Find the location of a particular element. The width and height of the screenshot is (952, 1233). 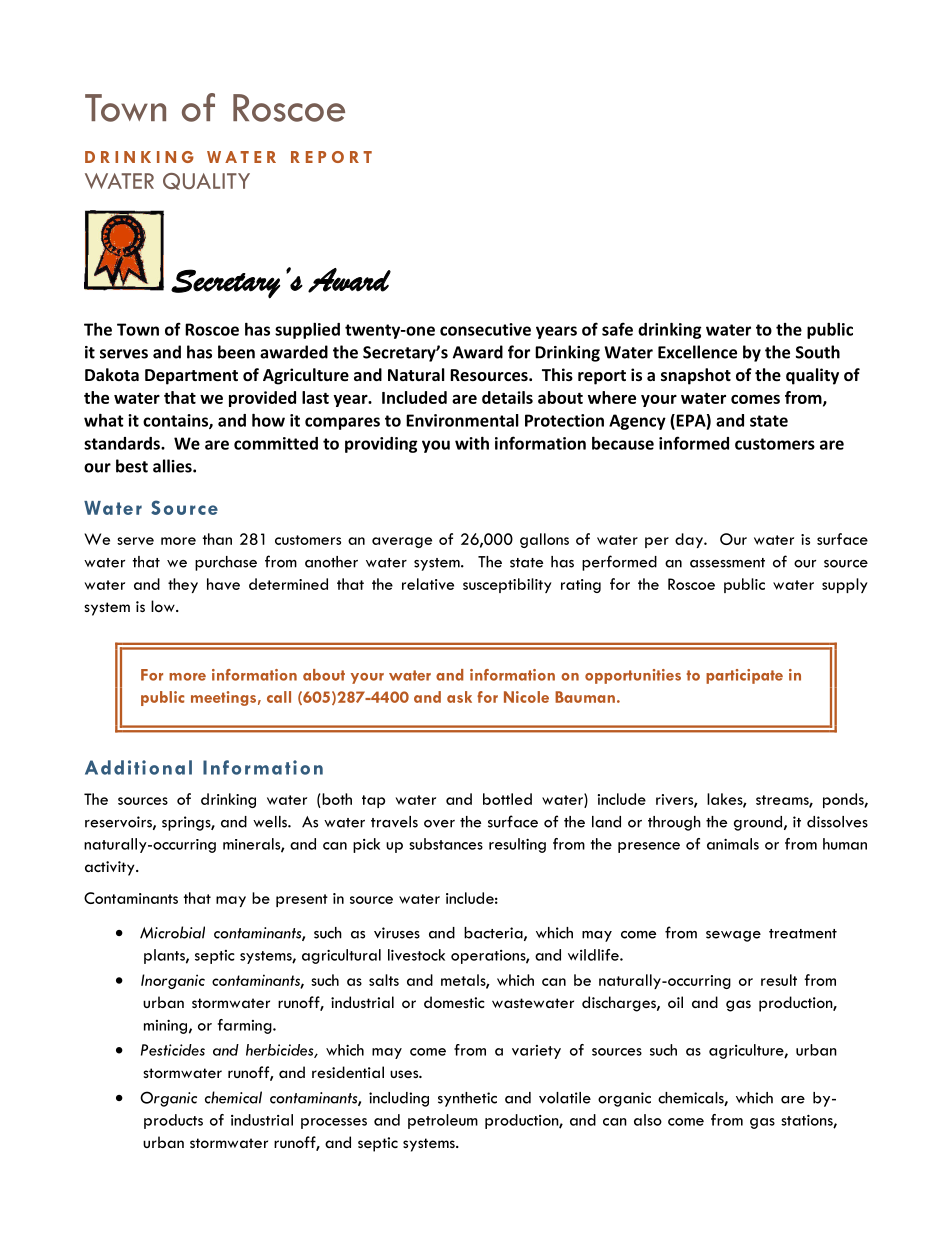

Excellence is located at coordinates (697, 352).
